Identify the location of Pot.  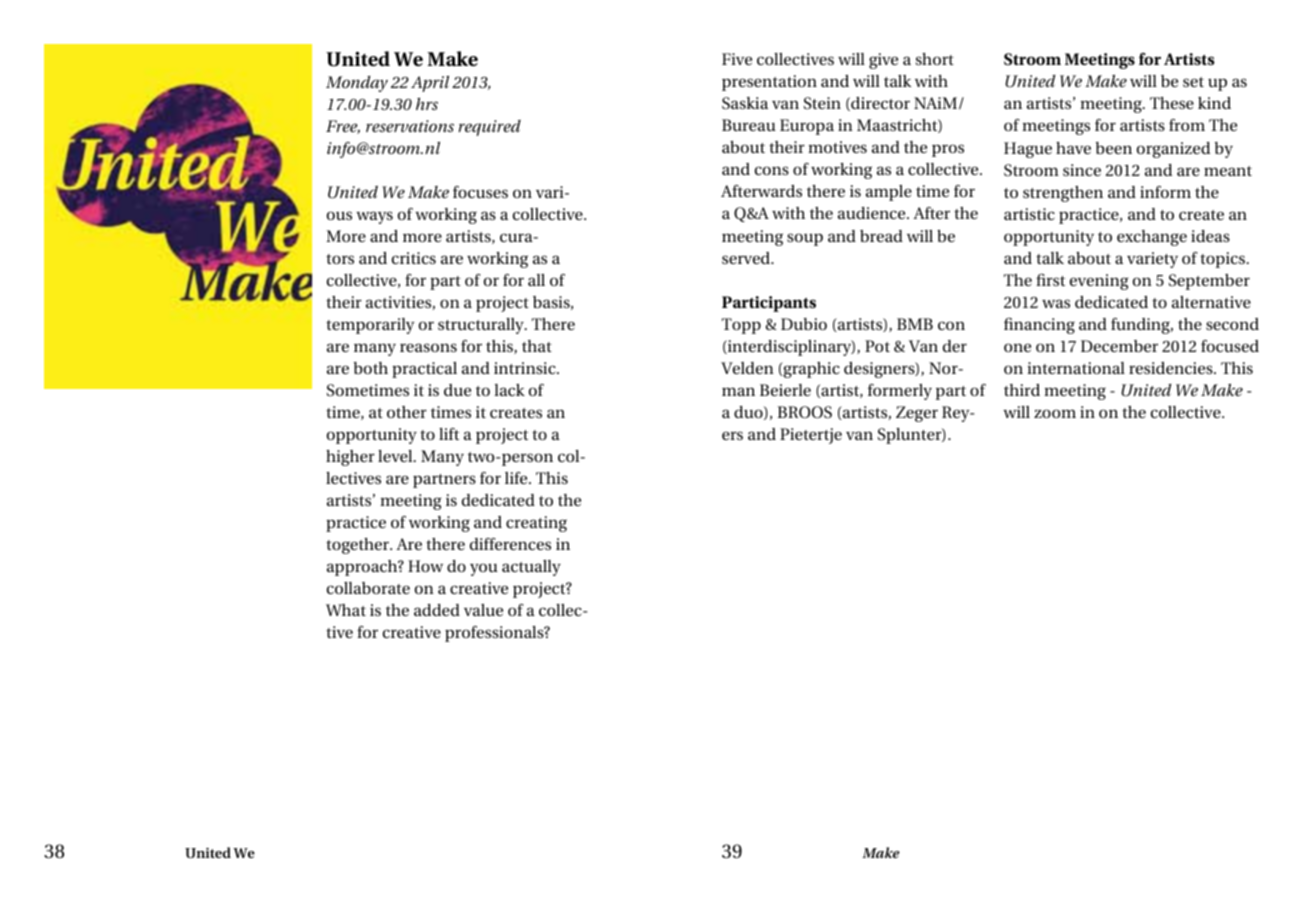
(877, 346).
